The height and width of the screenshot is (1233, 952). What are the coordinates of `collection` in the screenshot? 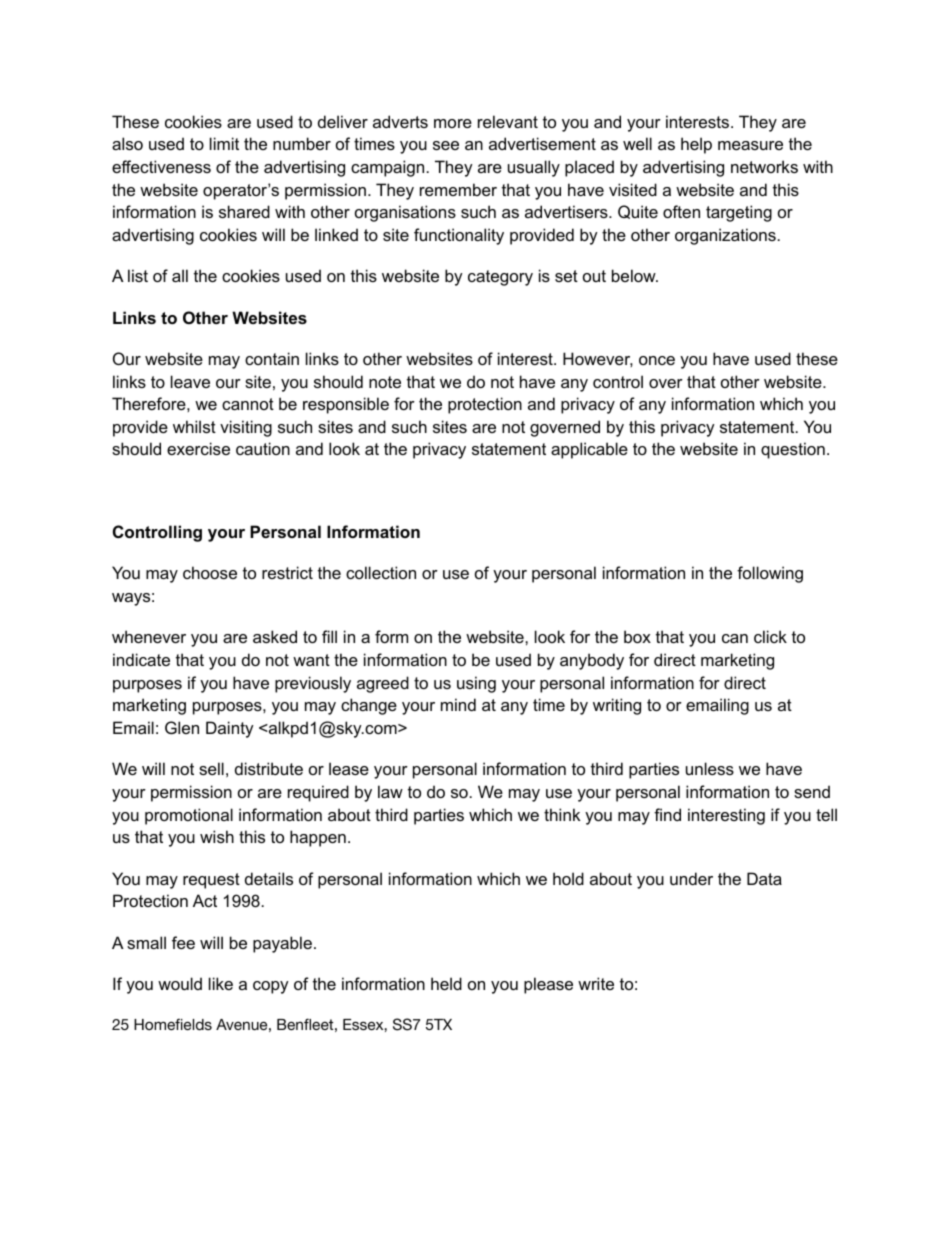 It's located at (381, 572).
